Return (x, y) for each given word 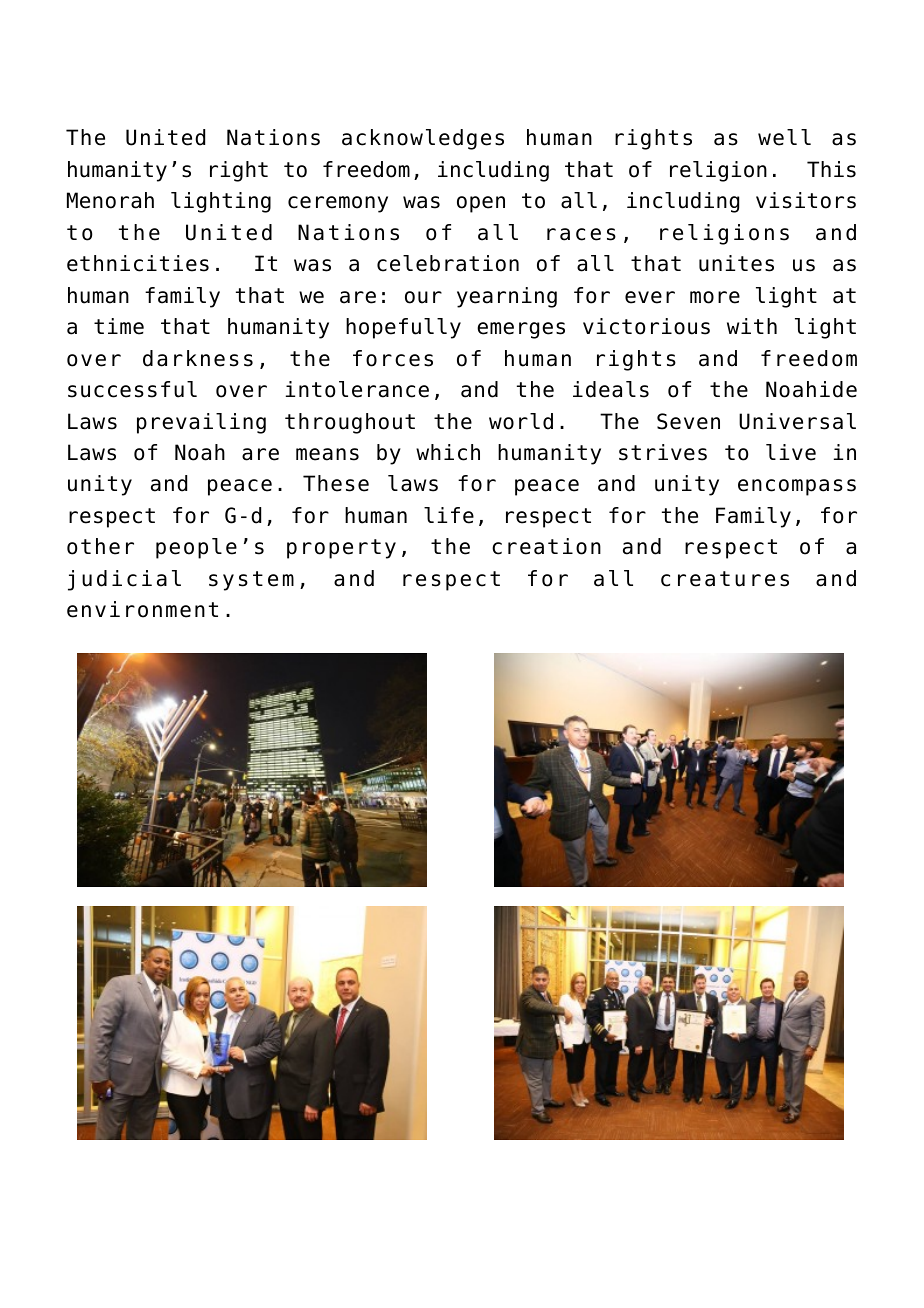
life (449, 515)
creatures (725, 579)
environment (142, 609)
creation (546, 546)
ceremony (338, 204)
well (784, 137)
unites (736, 263)
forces (393, 358)
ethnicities (138, 263)
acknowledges (423, 139)
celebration (448, 263)
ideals (611, 389)
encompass (797, 487)
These (336, 483)
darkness (198, 358)
